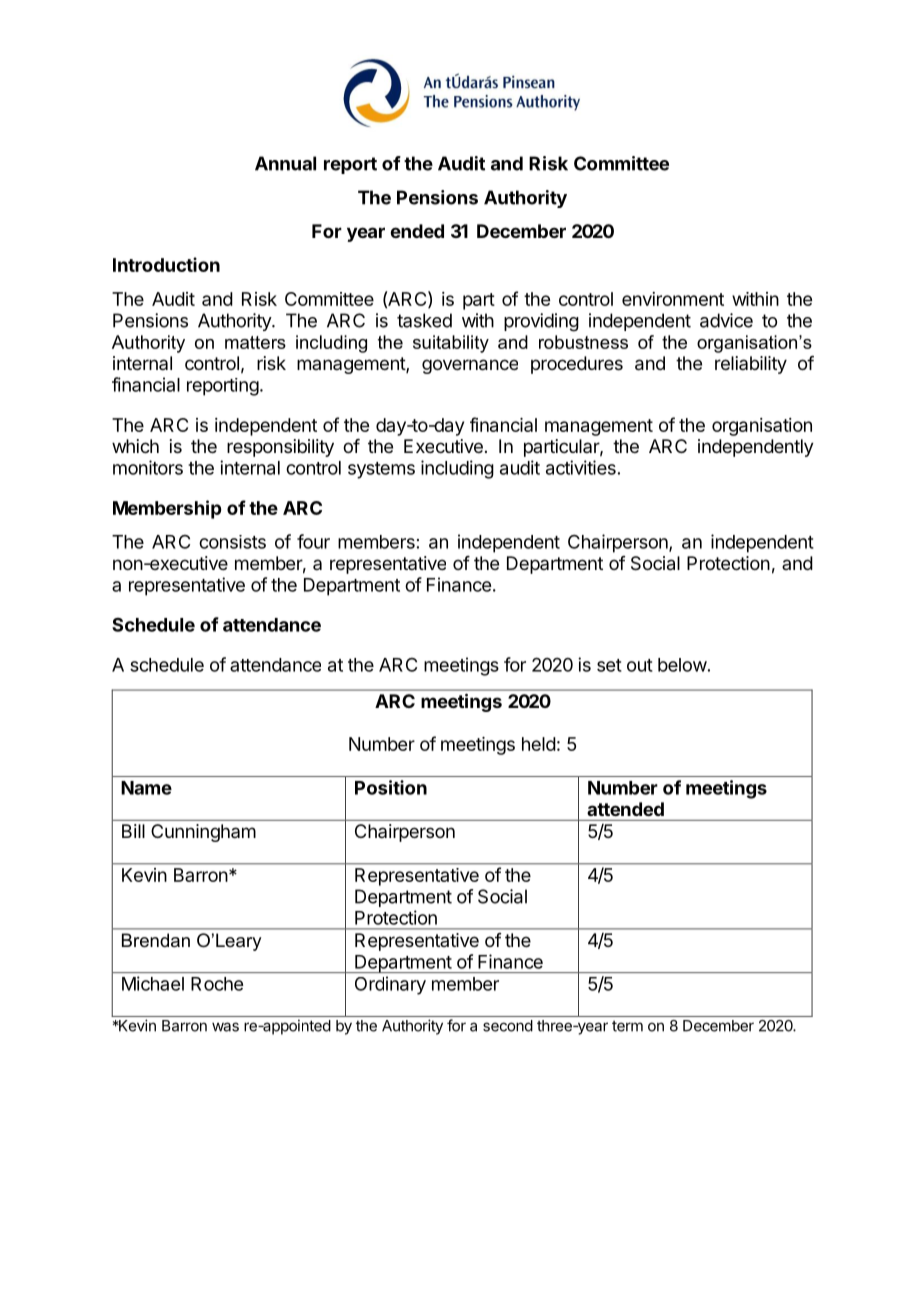 The width and height of the page is (924, 1308). I want to click on Ordinary, so click(390, 985).
